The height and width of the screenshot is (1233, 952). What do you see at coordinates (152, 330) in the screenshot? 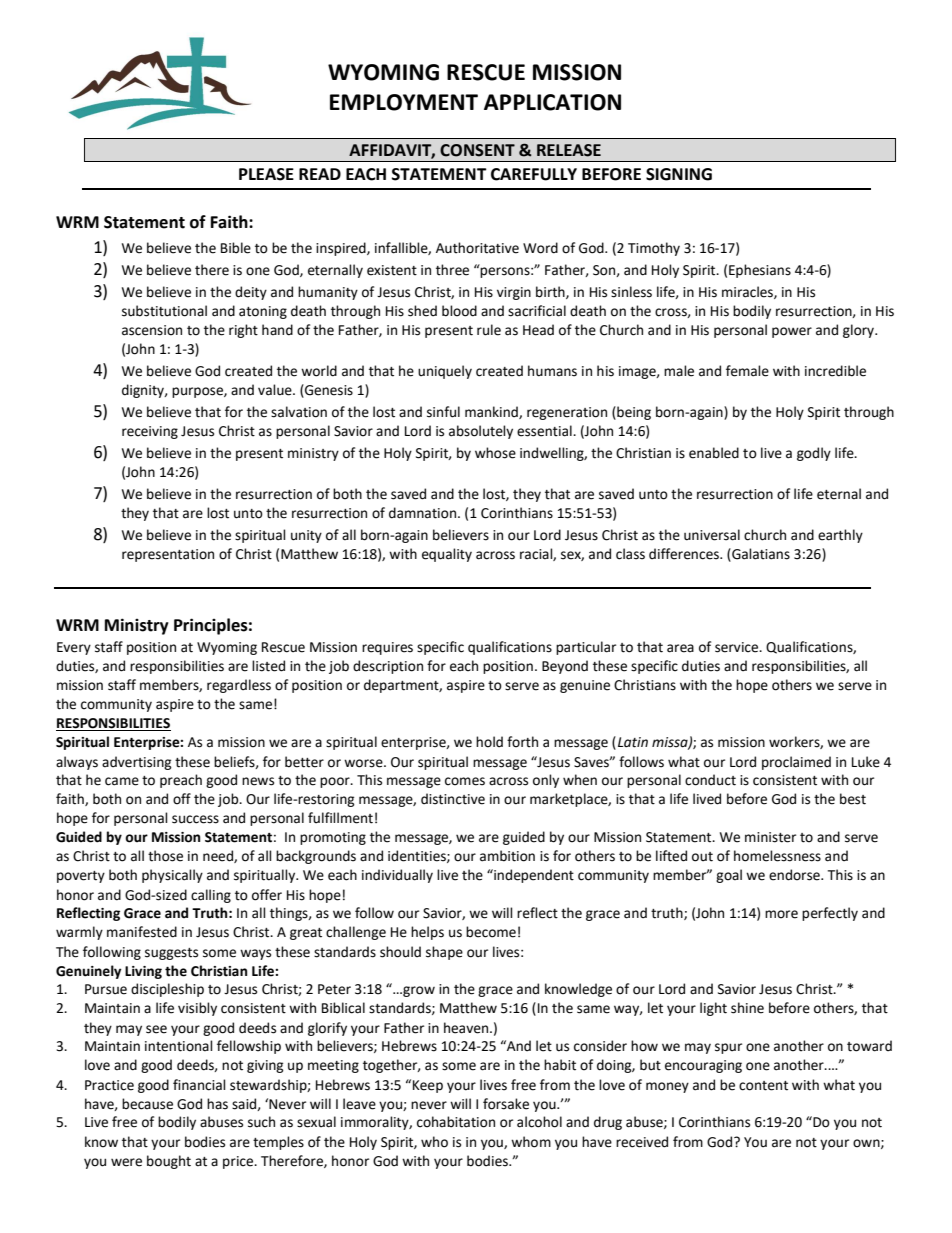
I see `ascension` at bounding box center [152, 330].
